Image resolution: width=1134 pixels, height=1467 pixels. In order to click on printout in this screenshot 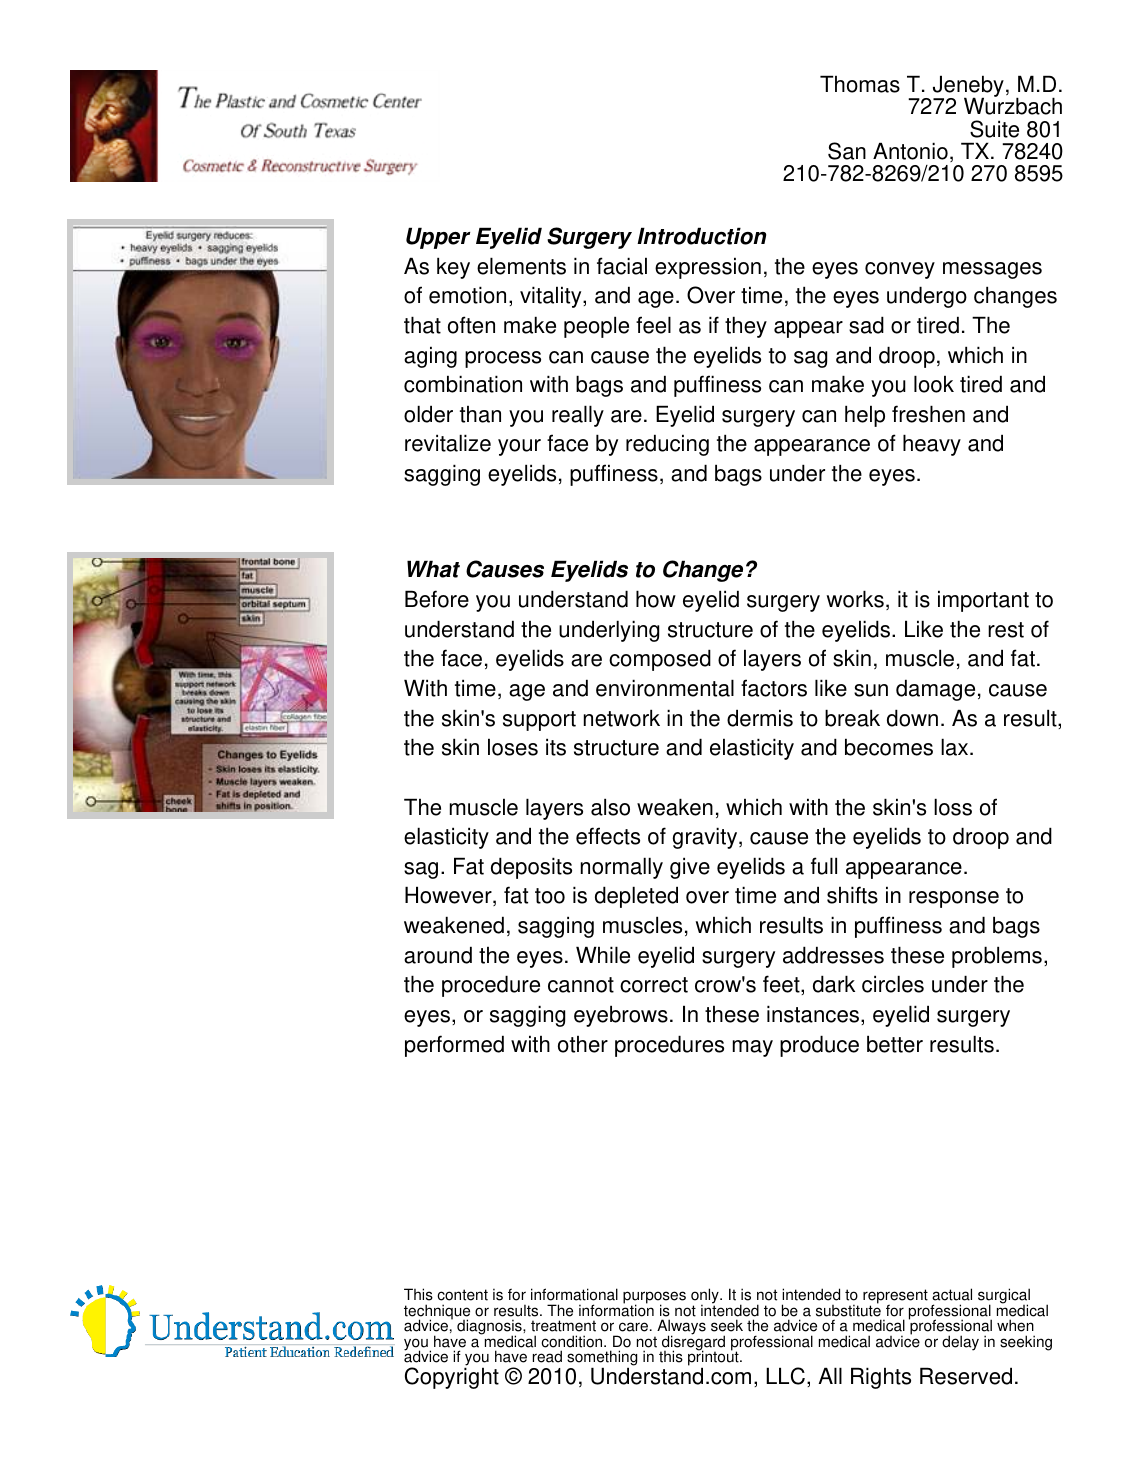, I will do `click(714, 1359)`.
